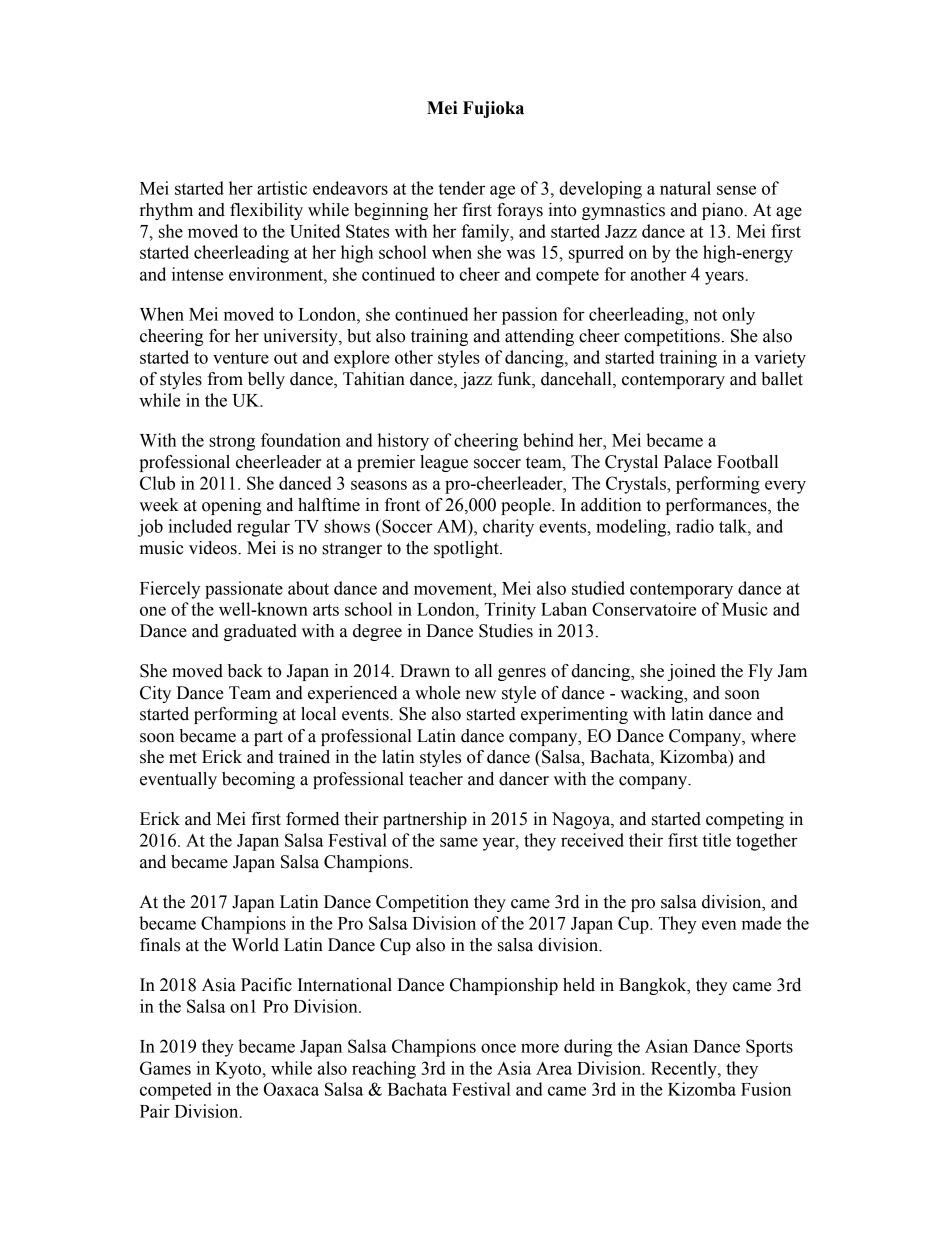 The width and height of the page is (952, 1233). I want to click on artistic, so click(282, 188).
